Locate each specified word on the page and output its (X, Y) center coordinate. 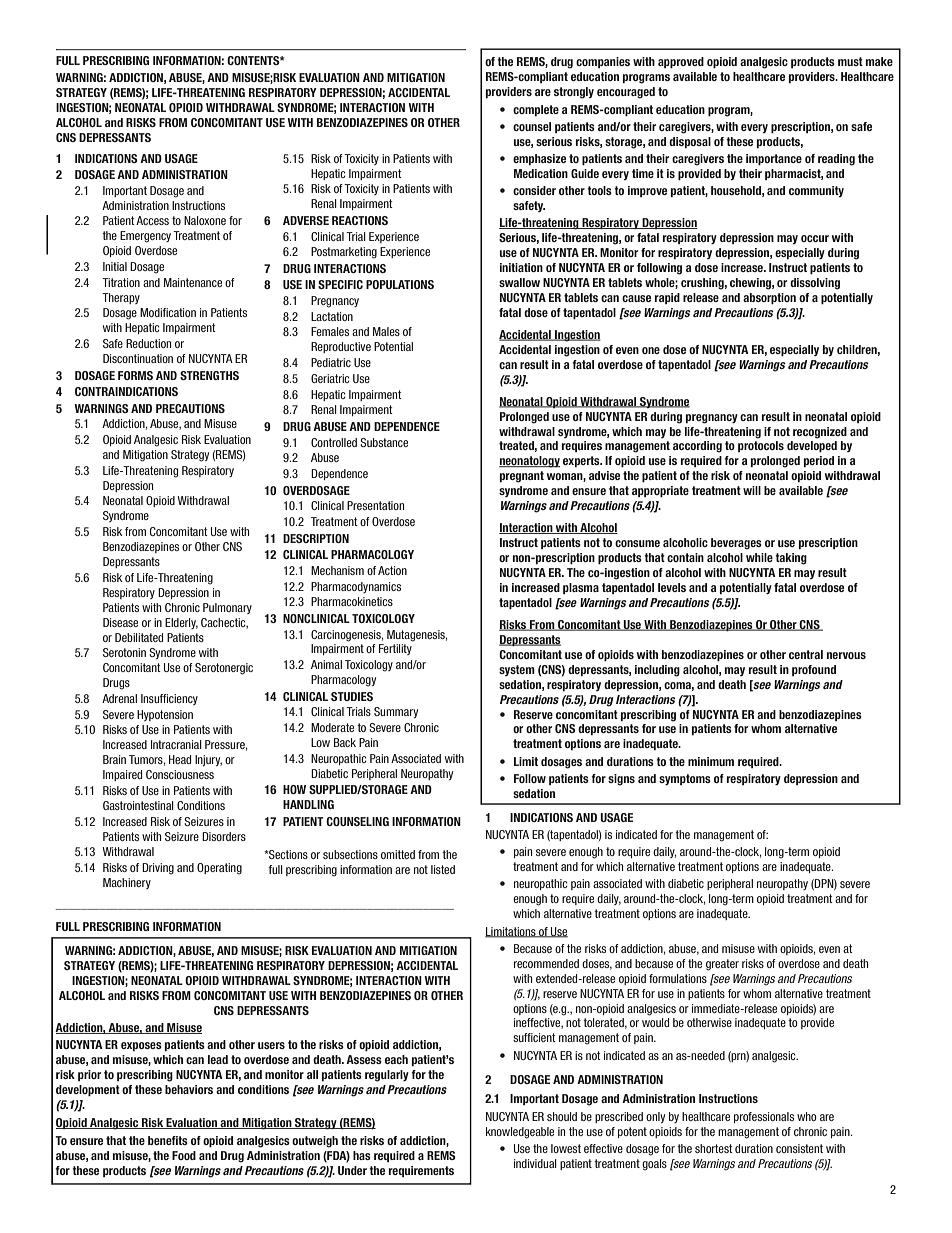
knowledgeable (520, 1133)
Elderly (181, 623)
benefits (168, 1140)
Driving (158, 869)
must (850, 61)
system (517, 670)
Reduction (148, 343)
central (806, 654)
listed (443, 869)
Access (152, 220)
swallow (519, 282)
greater (722, 965)
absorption (769, 298)
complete (536, 110)
